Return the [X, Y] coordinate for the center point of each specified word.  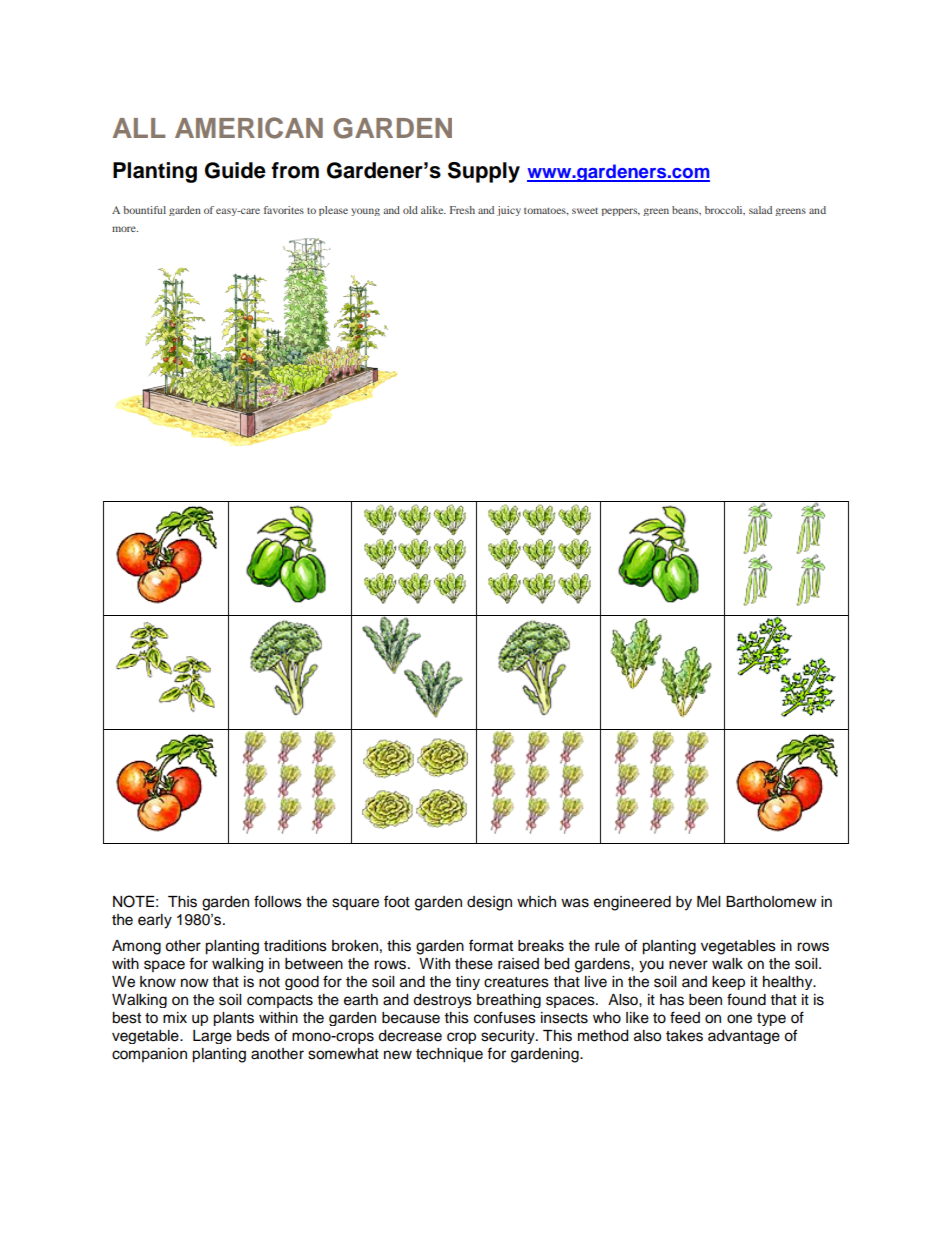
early [155, 921]
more [125, 229]
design [489, 903]
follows [278, 901]
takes [684, 1036]
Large [212, 1037]
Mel [708, 902]
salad [760, 210]
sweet [585, 210]
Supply [484, 172]
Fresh [462, 210]
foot [397, 901]
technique [449, 1055]
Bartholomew [771, 902]
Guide [235, 170]
